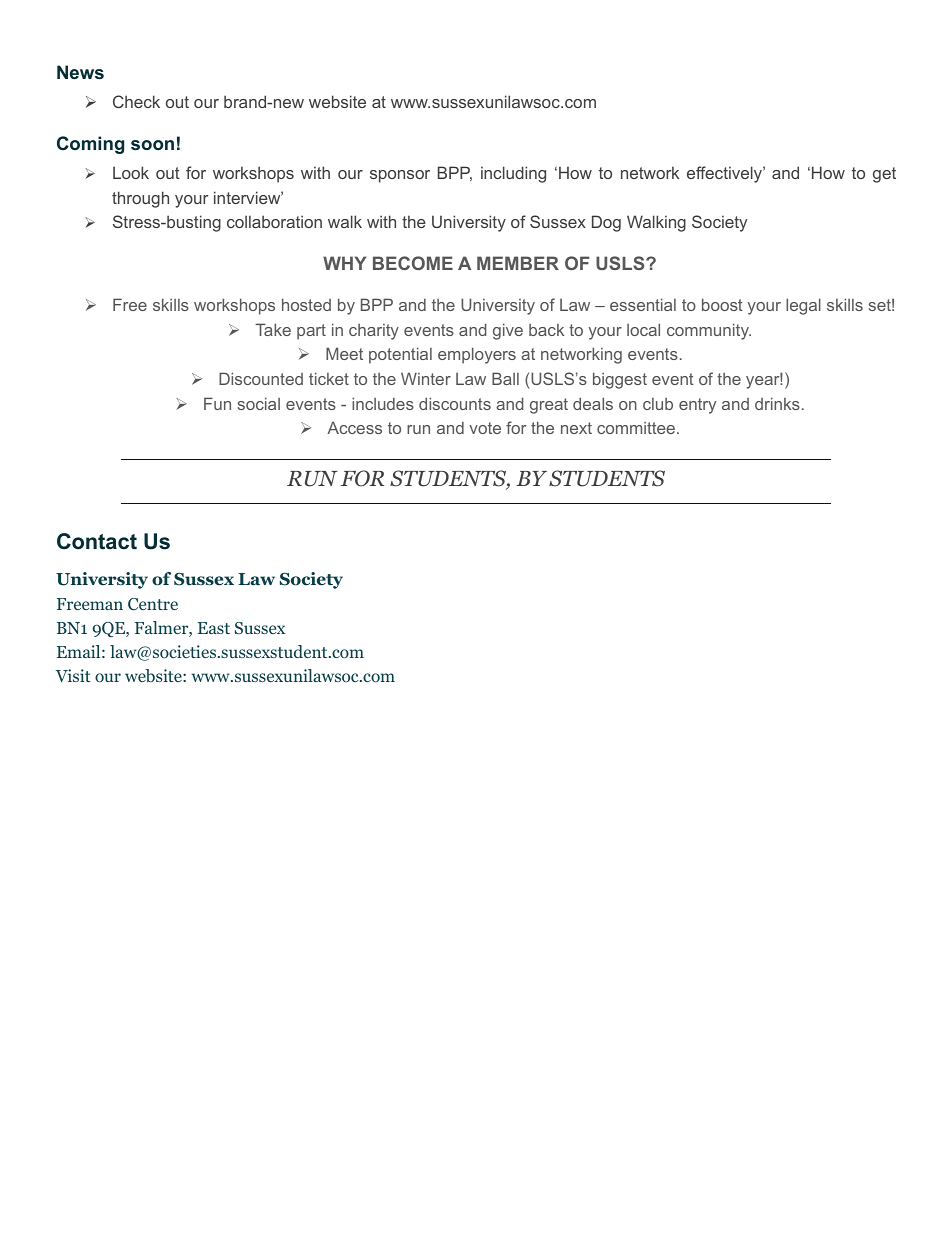  What do you see at coordinates (777, 403) in the screenshot?
I see `drinks` at bounding box center [777, 403].
